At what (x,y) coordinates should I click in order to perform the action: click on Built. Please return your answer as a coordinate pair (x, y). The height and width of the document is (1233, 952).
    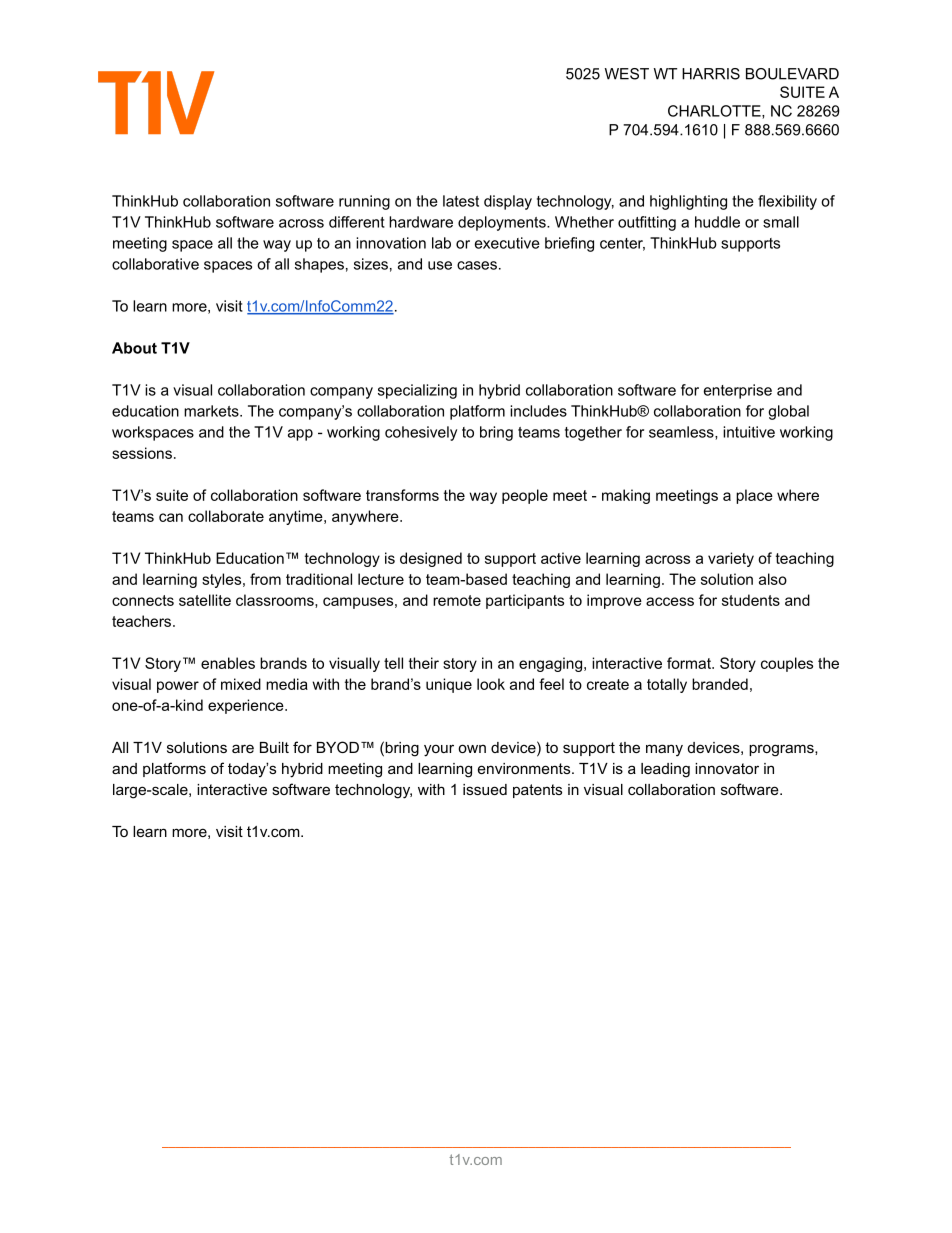
    Looking at the image, I should click on (274, 747).
